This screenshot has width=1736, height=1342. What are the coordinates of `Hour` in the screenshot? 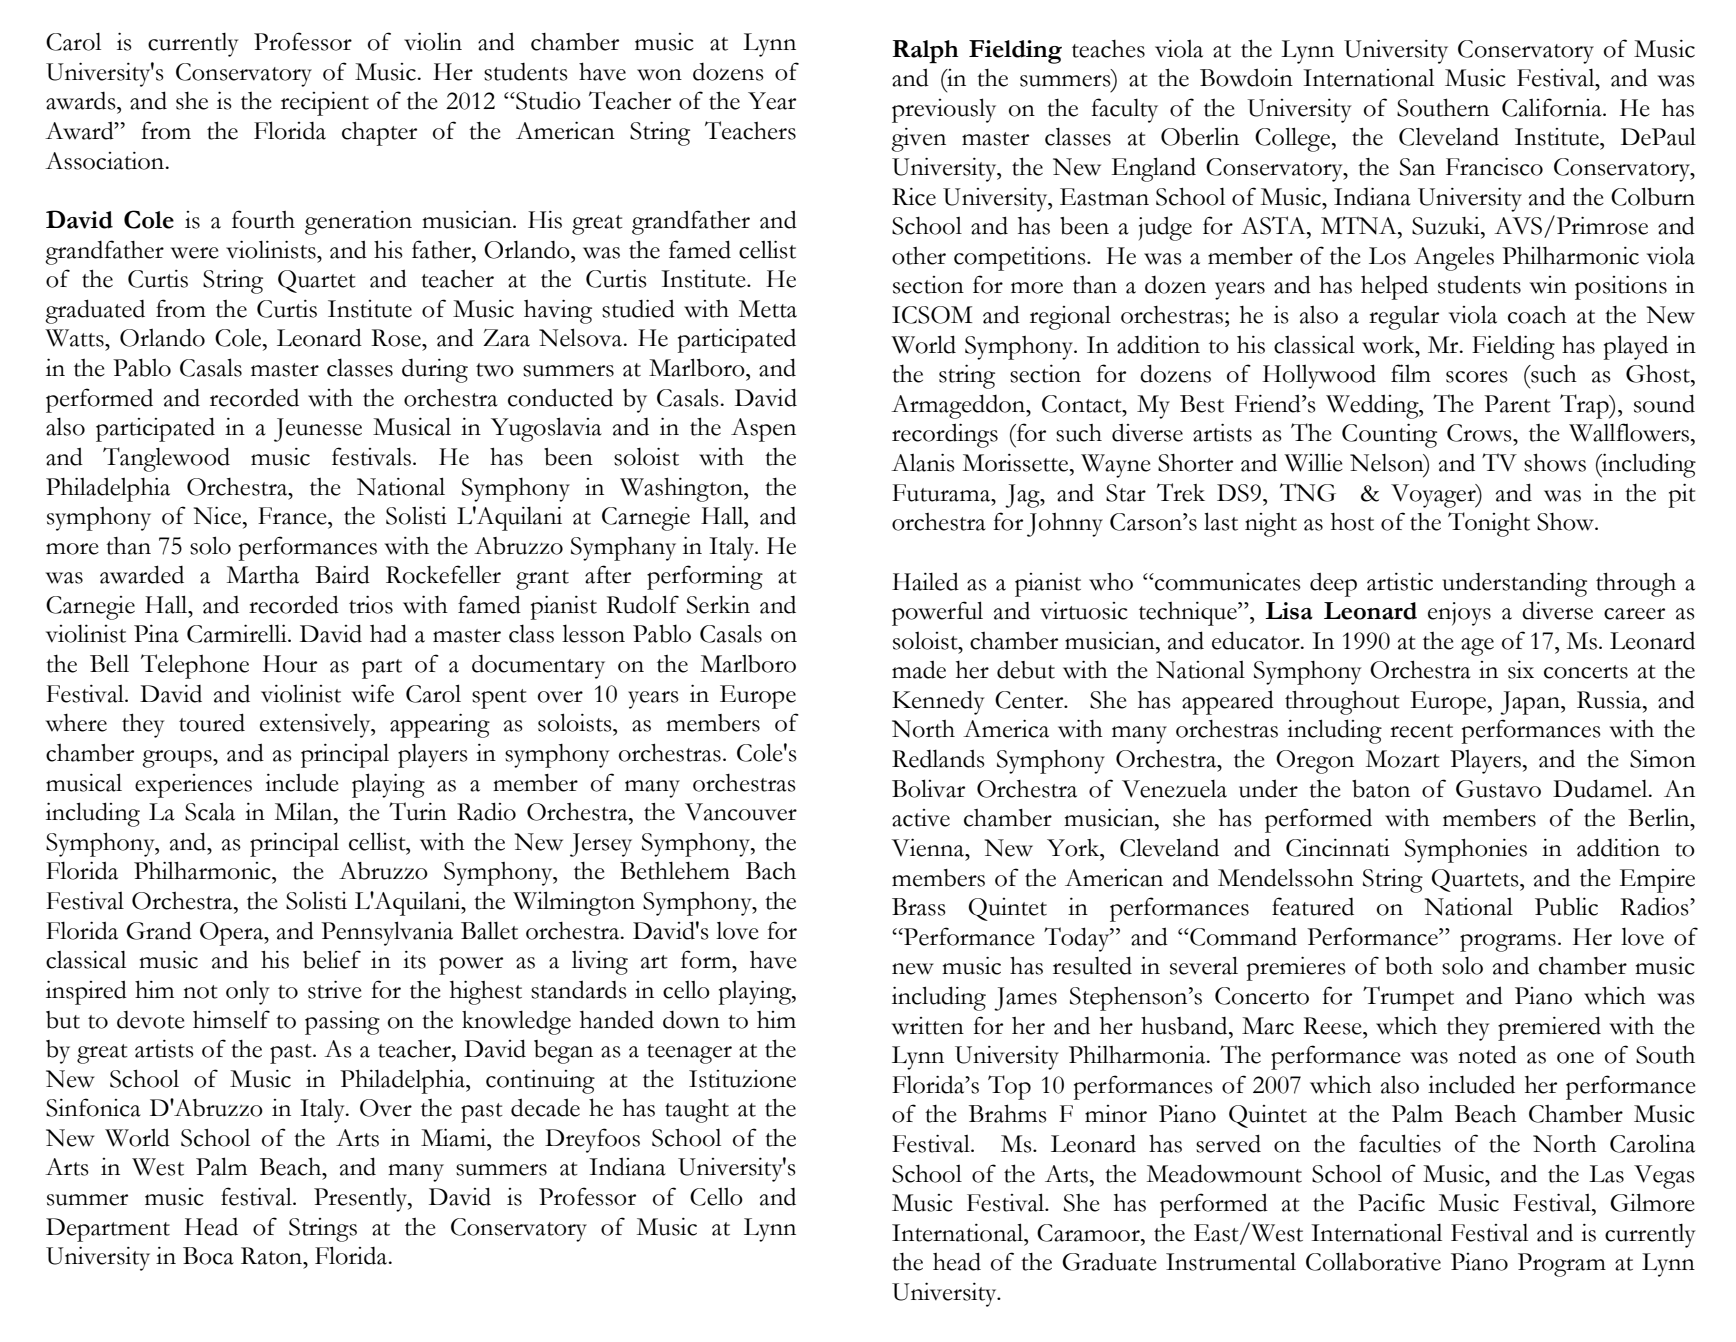 It's located at (290, 664).
